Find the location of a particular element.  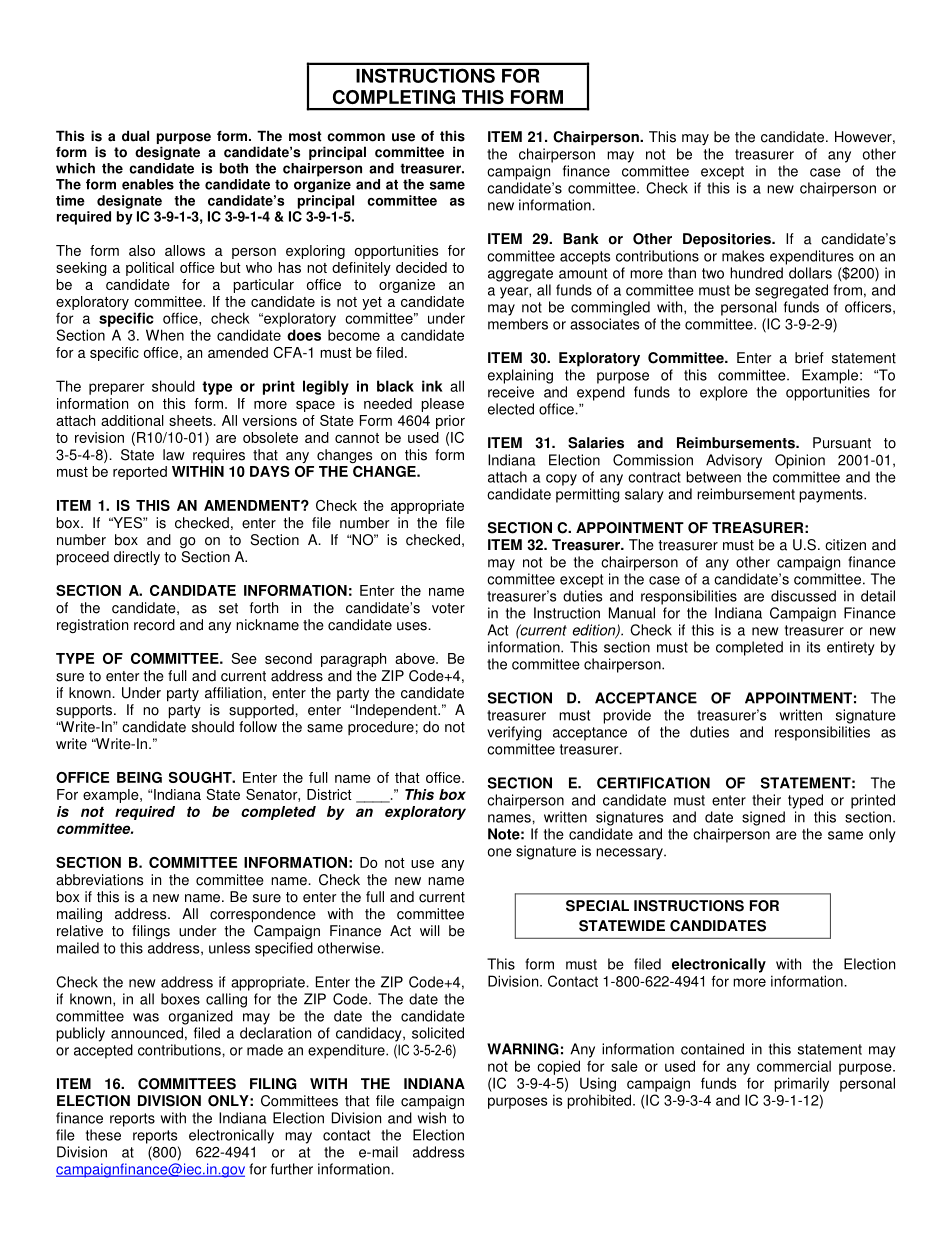

COMPLETING is located at coordinates (394, 97).
